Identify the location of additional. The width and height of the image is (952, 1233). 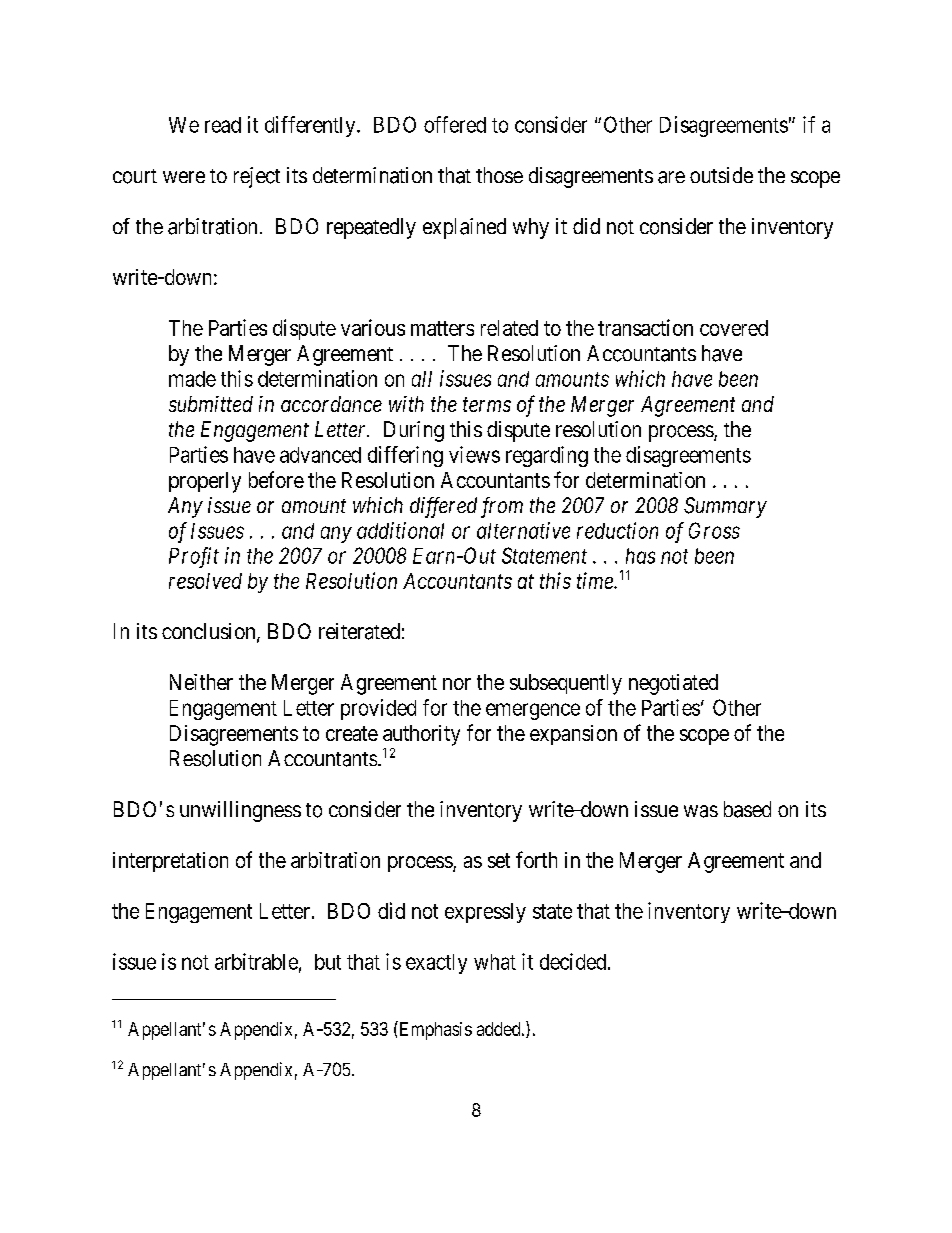
(400, 530).
